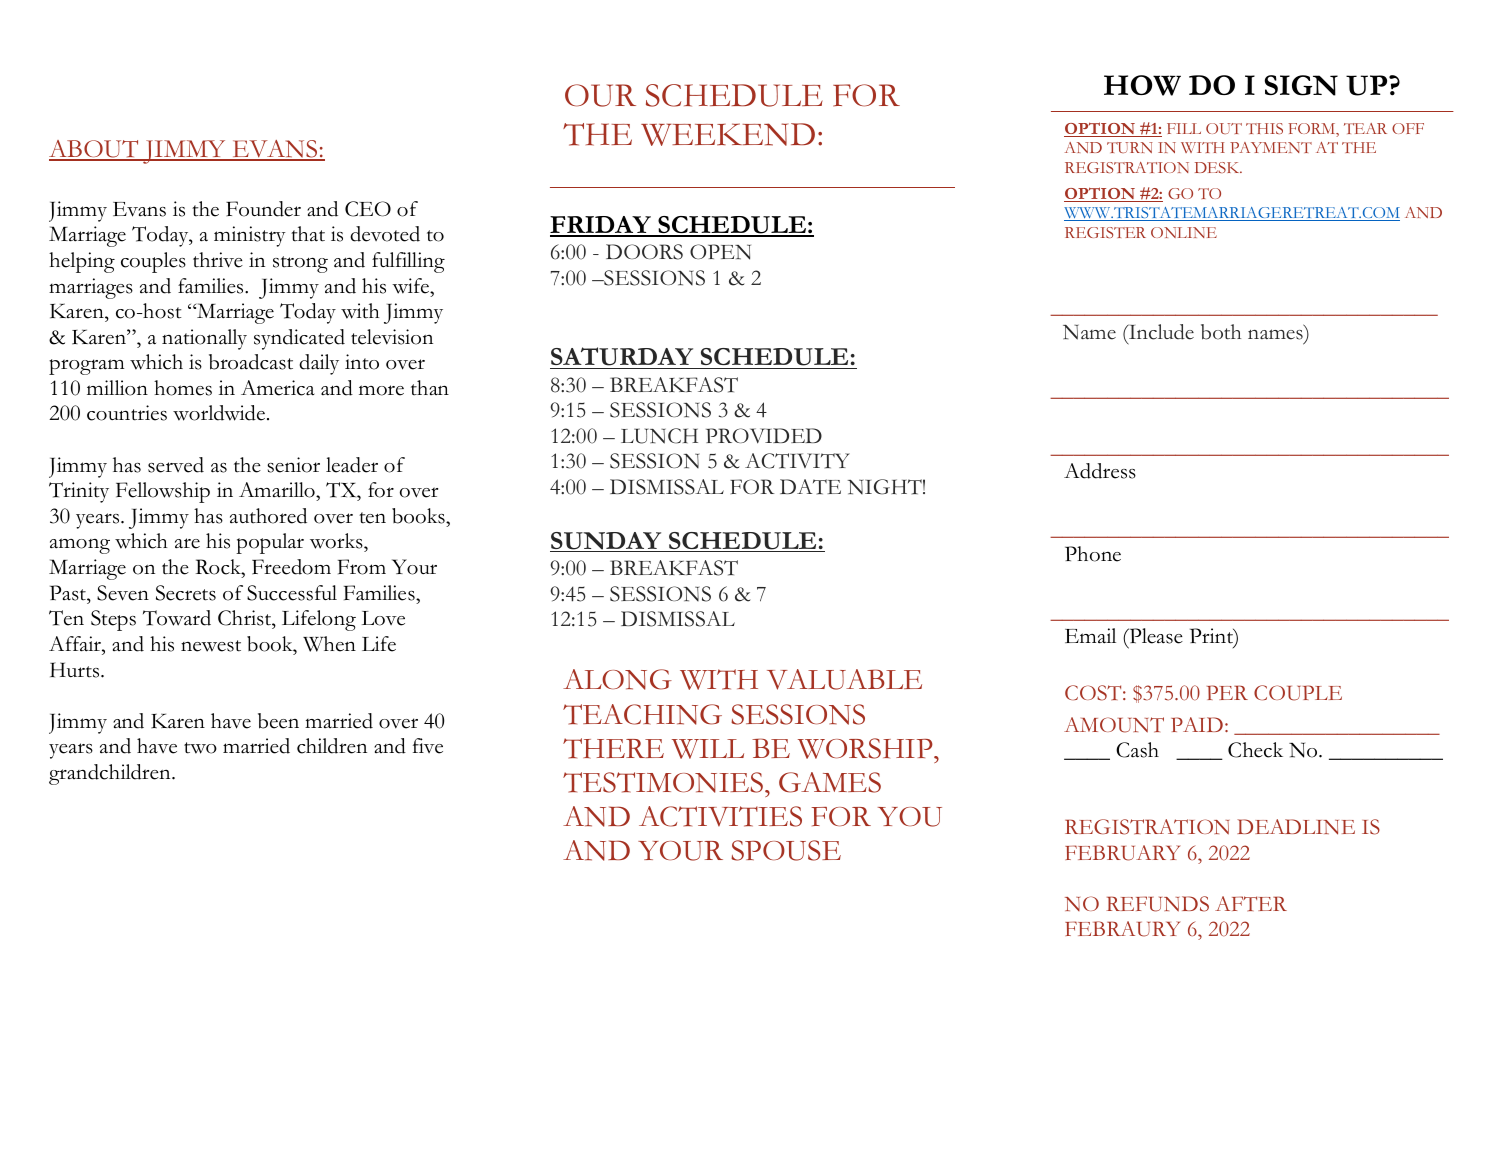 The width and height of the image is (1502, 1160). What do you see at coordinates (95, 150) in the image?
I see `ABOUT` at bounding box center [95, 150].
